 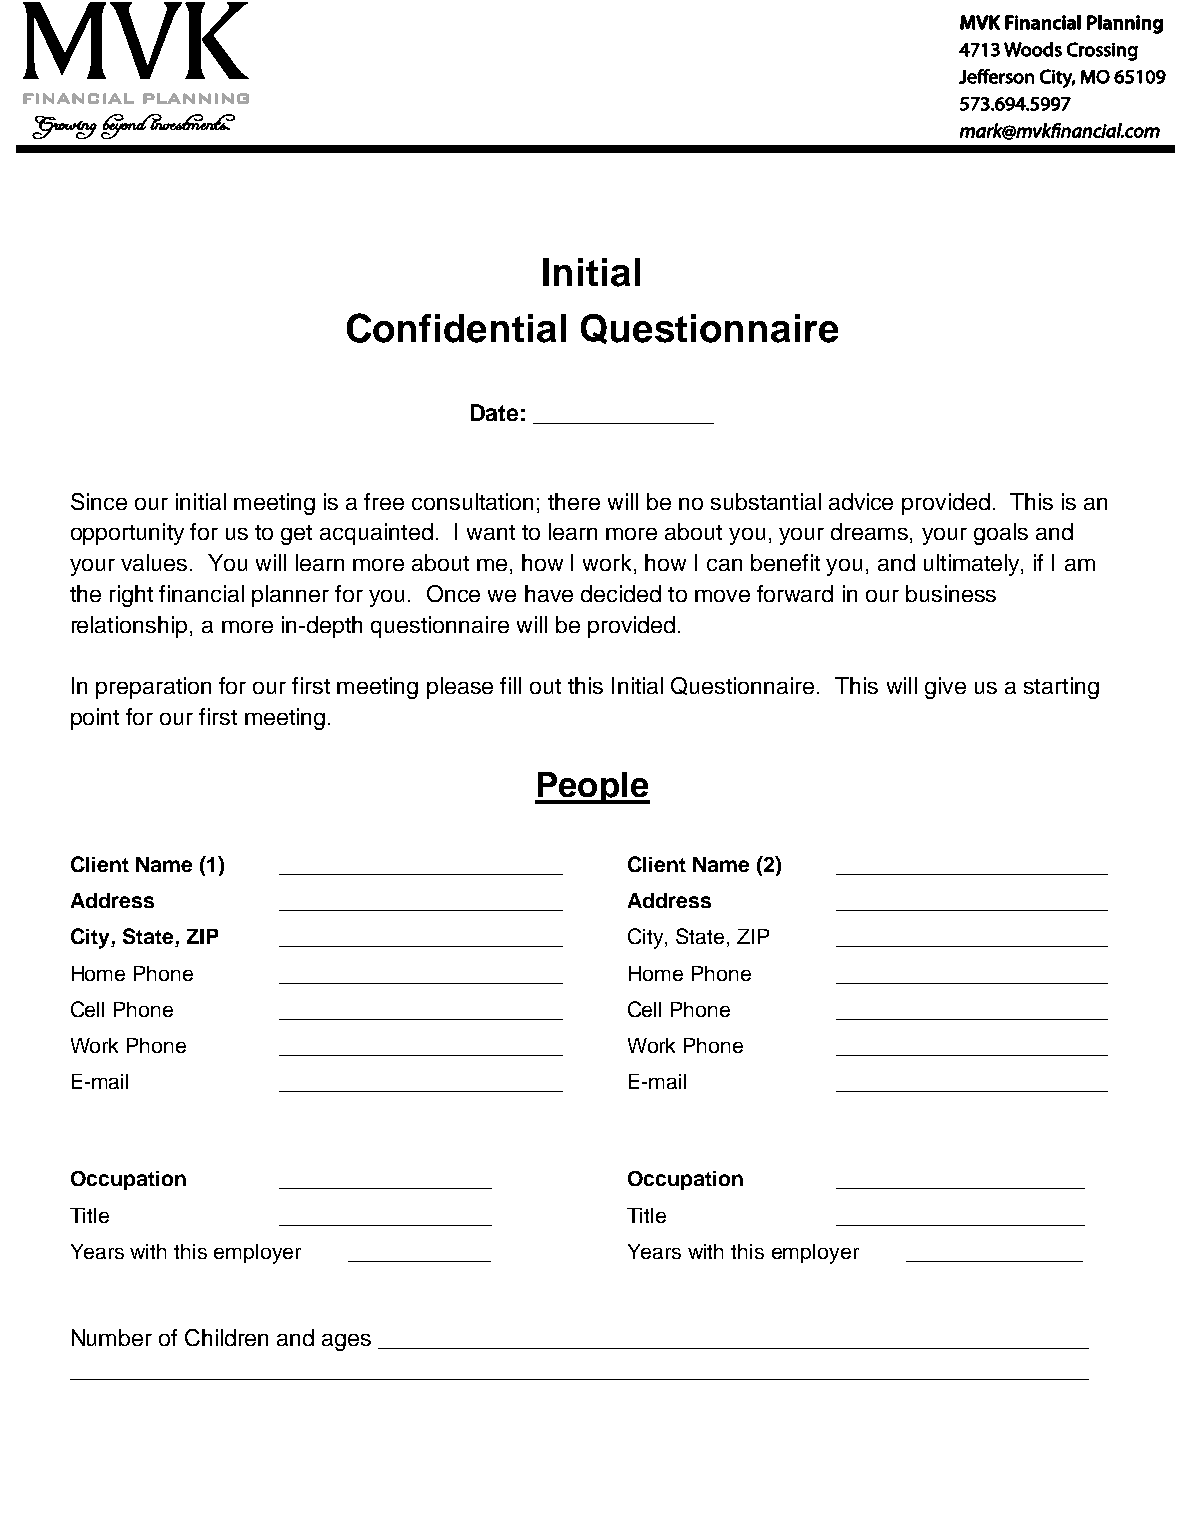 What do you see at coordinates (861, 501) in the screenshot?
I see `advice` at bounding box center [861, 501].
